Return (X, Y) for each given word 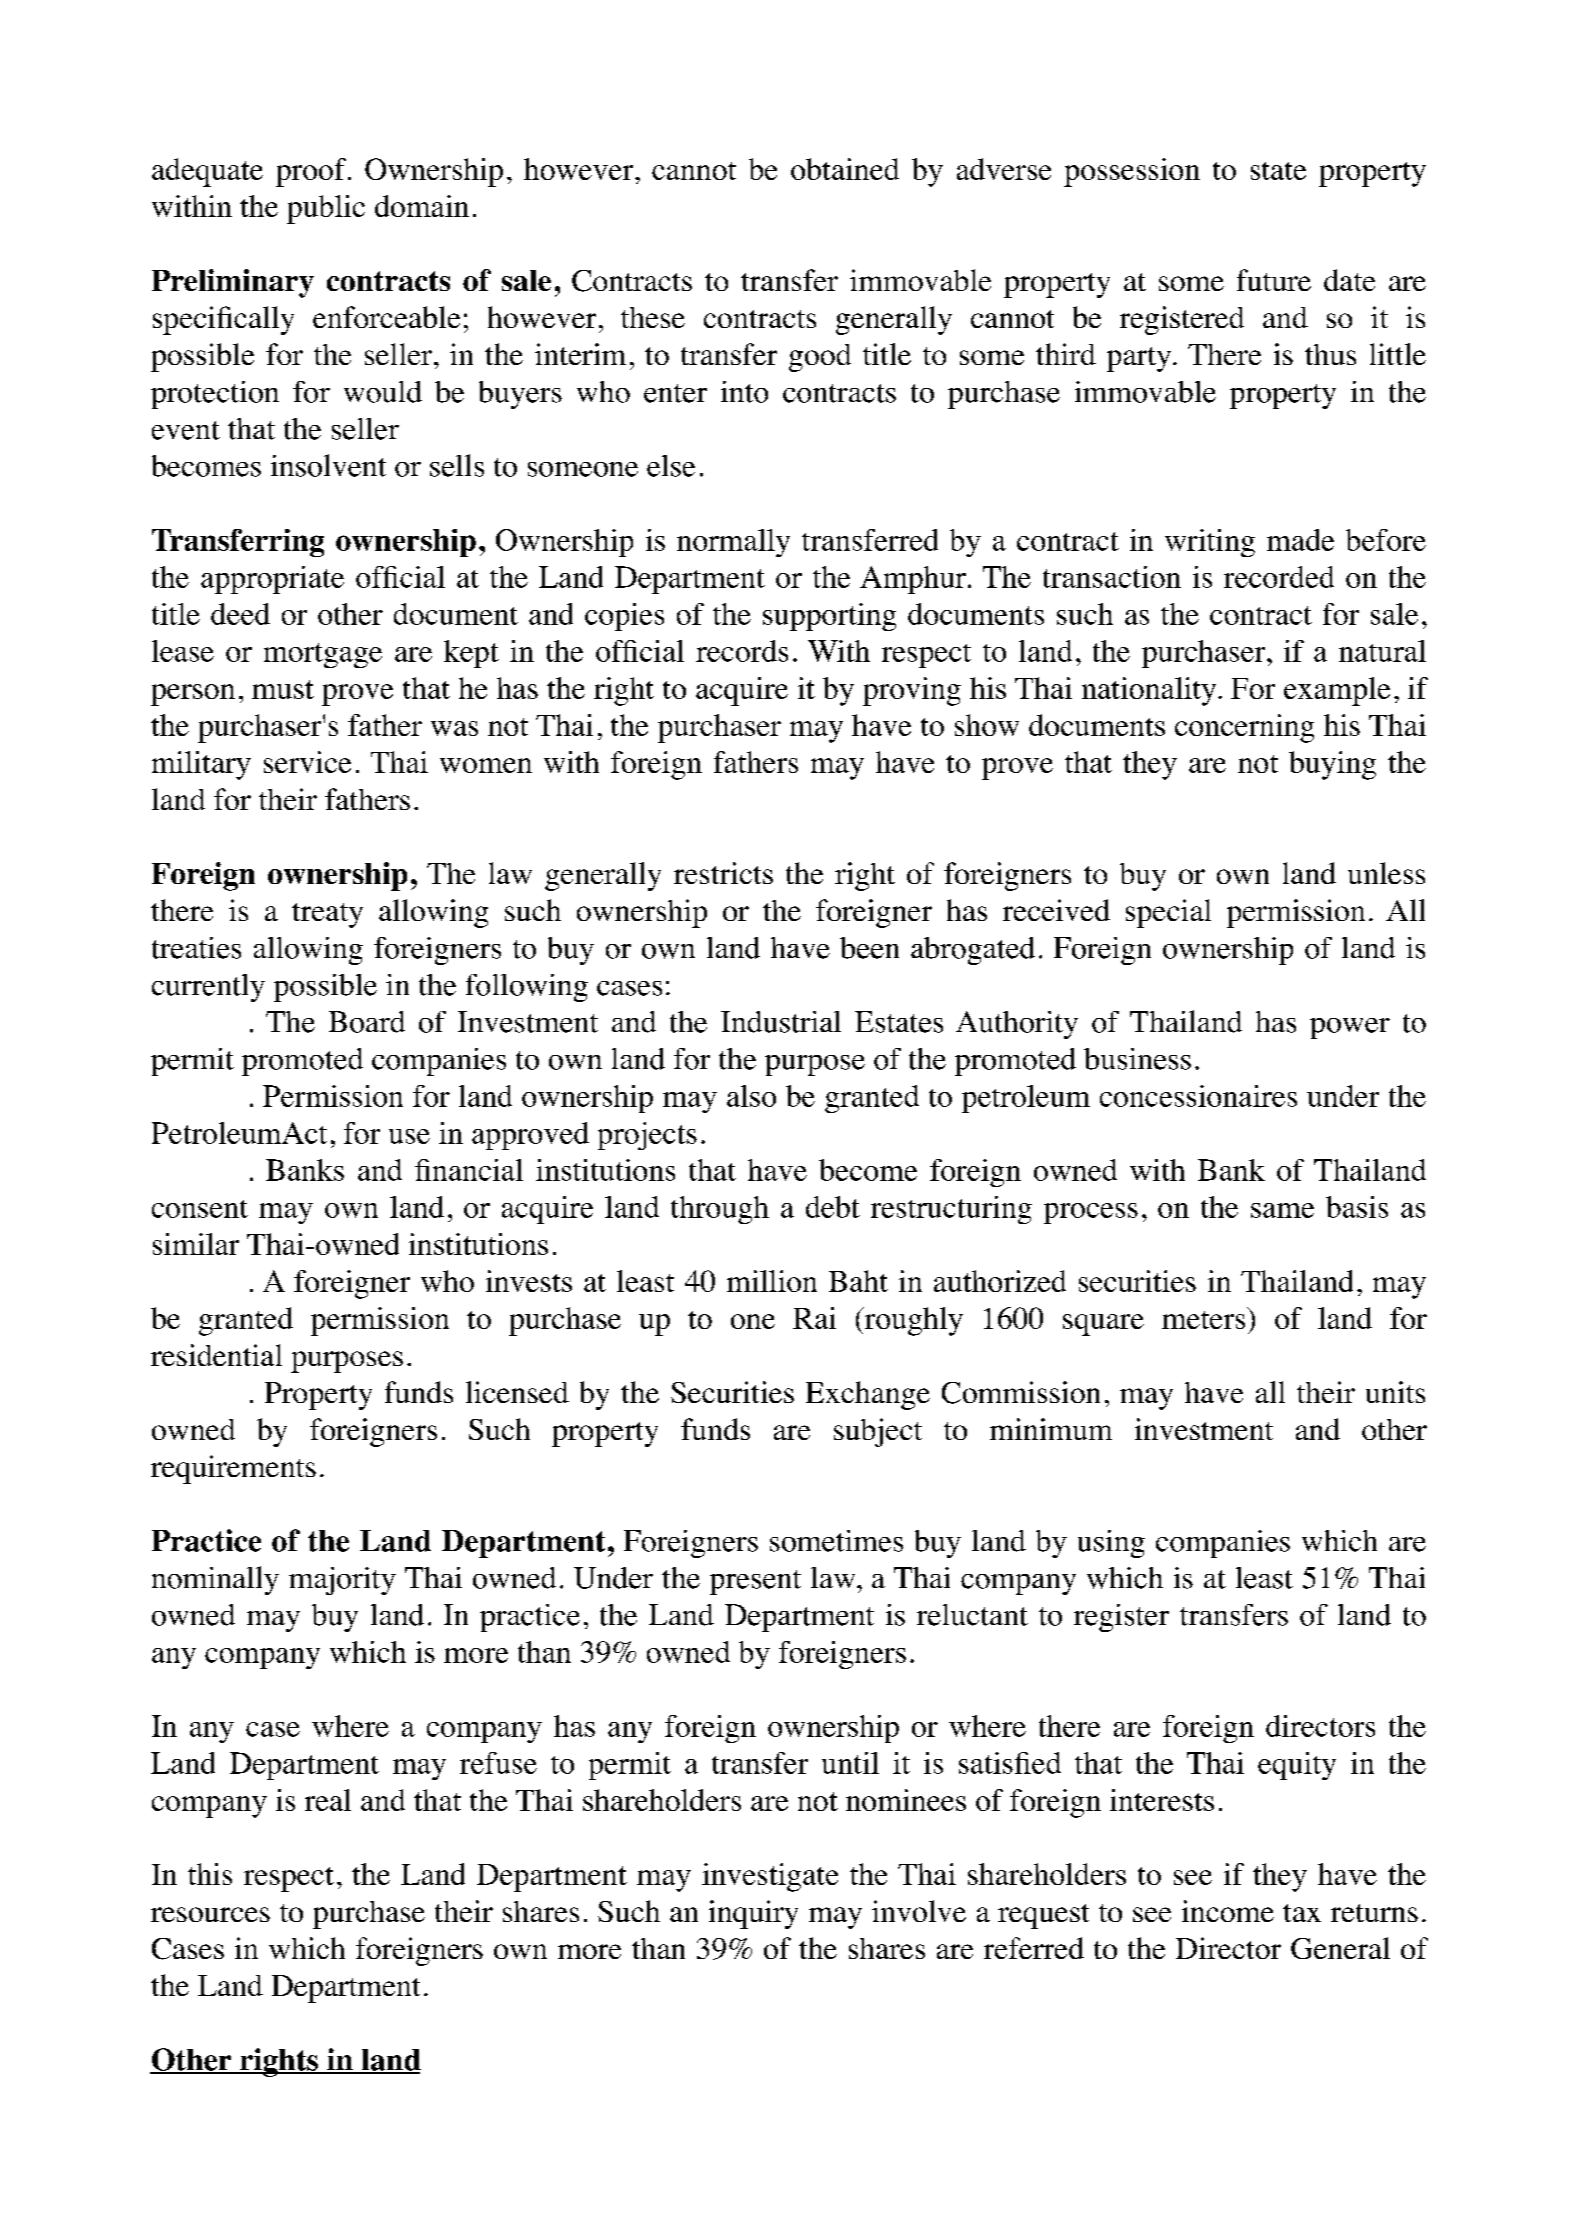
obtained (845, 169)
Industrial (781, 1022)
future (1274, 280)
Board (367, 1022)
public (326, 209)
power (1350, 1028)
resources (210, 1914)
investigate (770, 1877)
